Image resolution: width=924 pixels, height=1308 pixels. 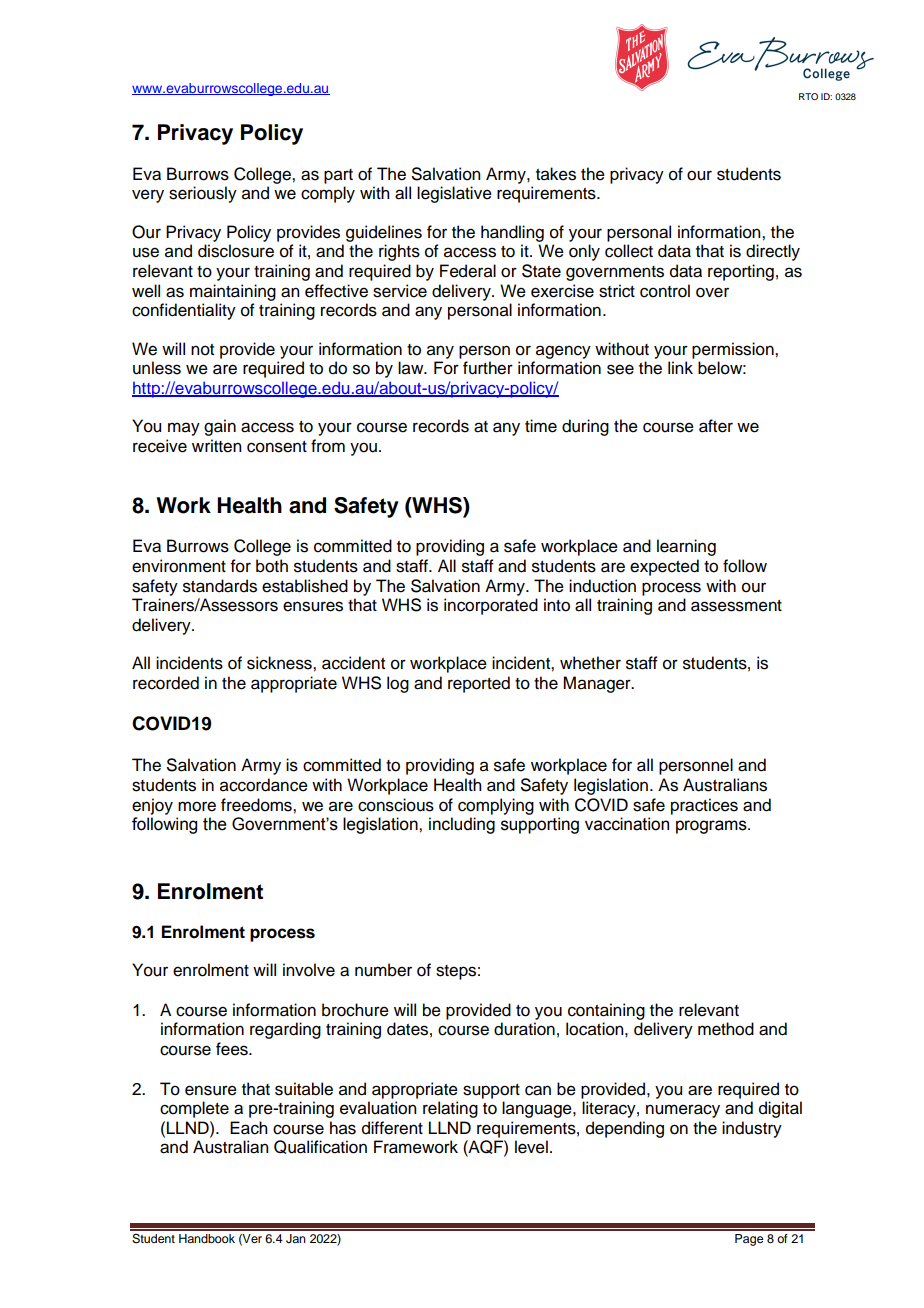 What do you see at coordinates (280, 663) in the image?
I see `sickness` at bounding box center [280, 663].
